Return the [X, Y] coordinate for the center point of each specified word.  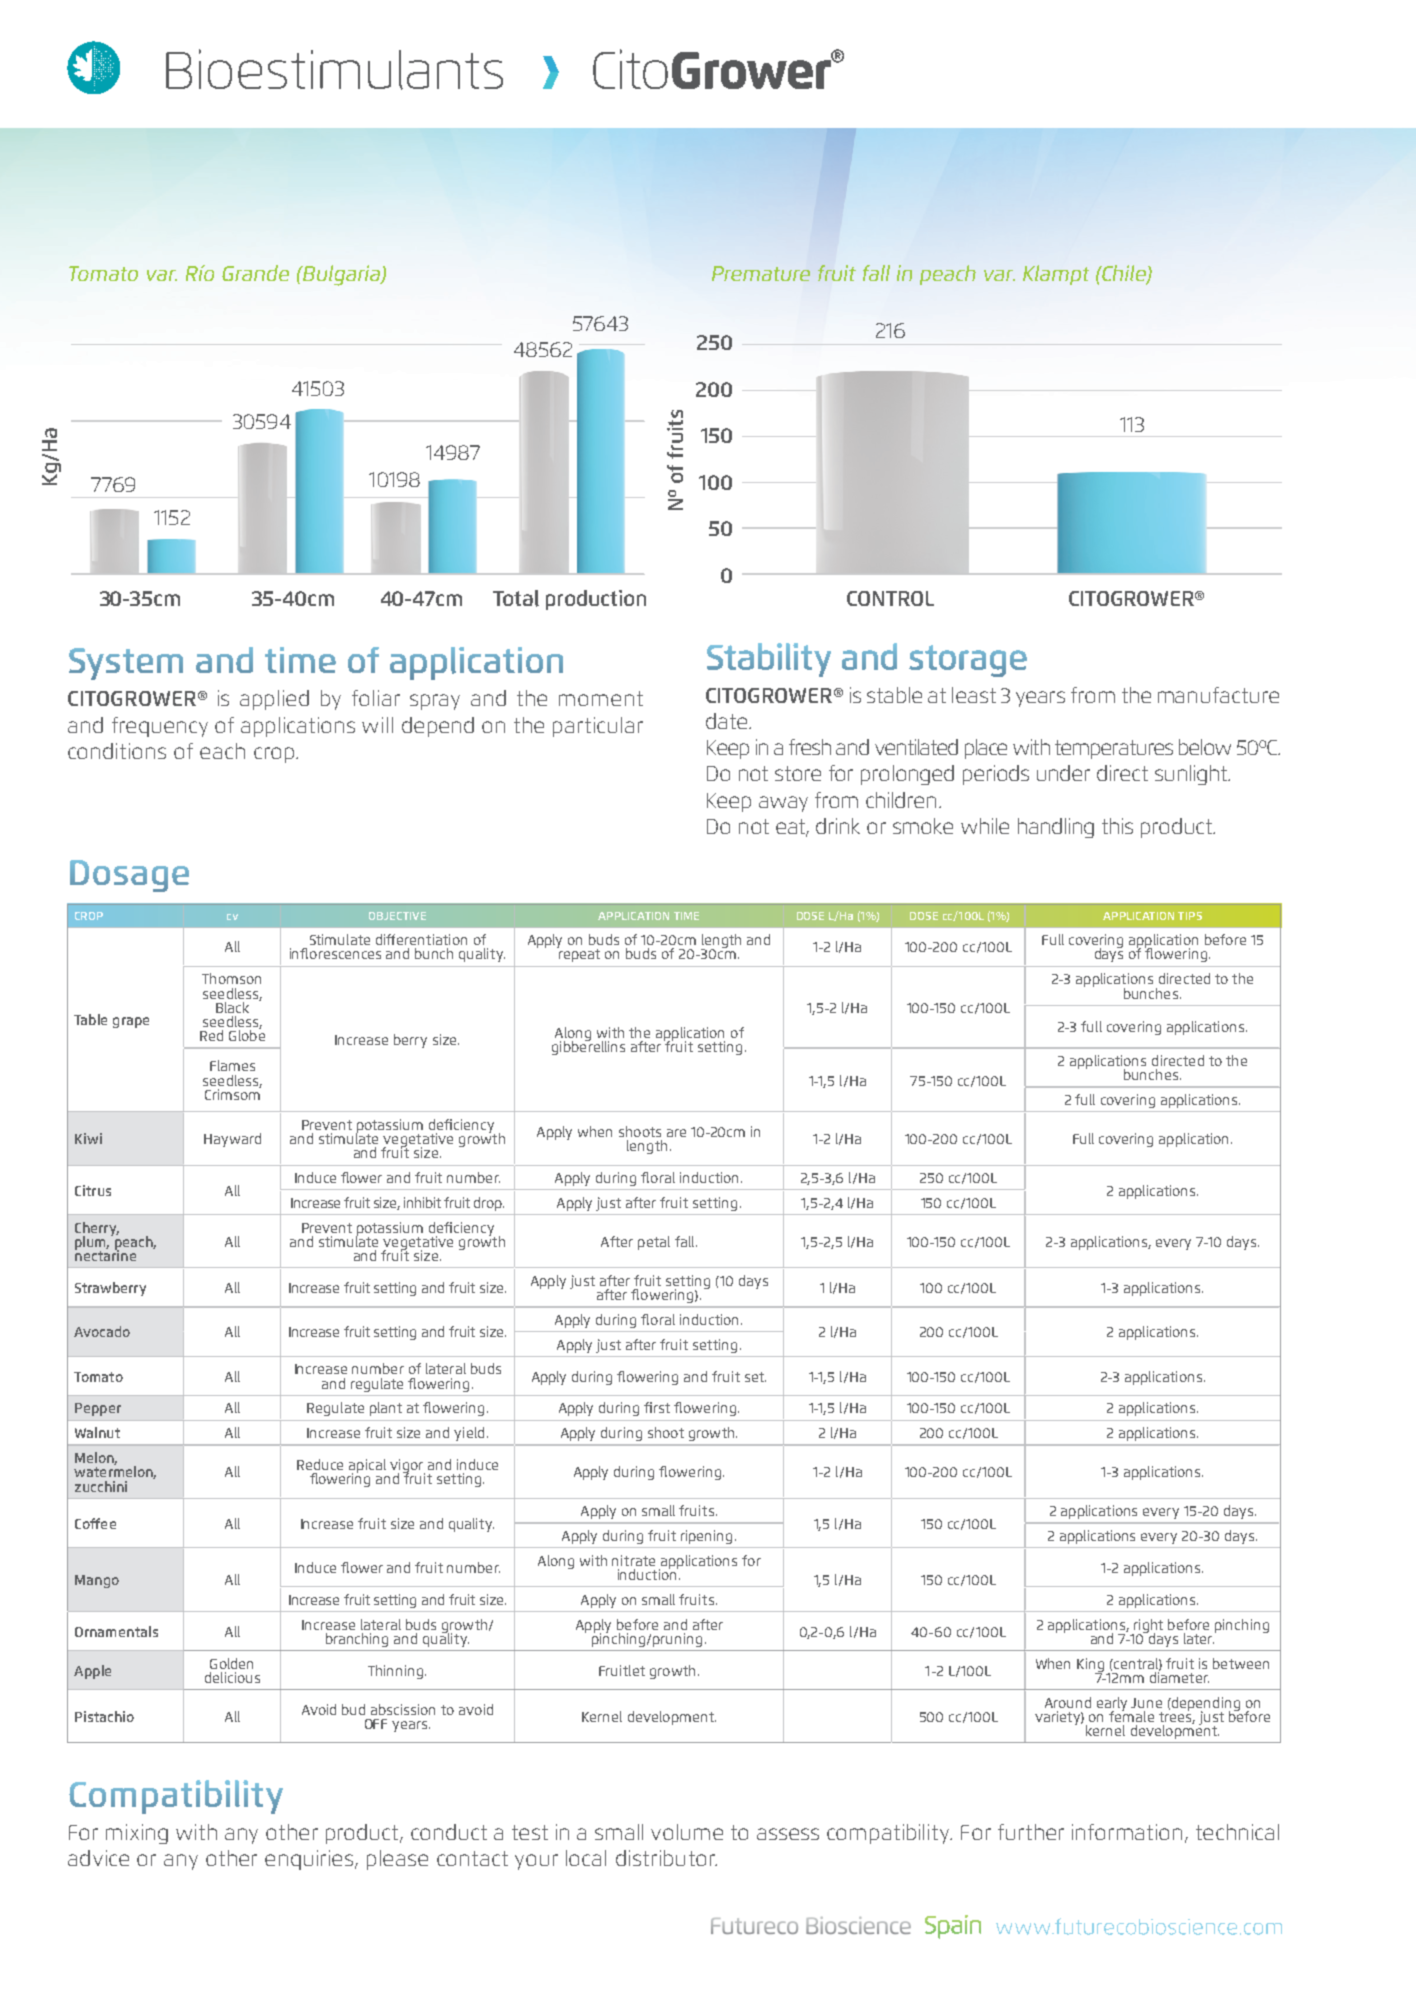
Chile [1124, 274]
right [1147, 1627]
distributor [666, 1858]
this [1117, 826]
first [657, 1407]
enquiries [310, 1860]
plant [386, 1409]
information [1129, 1833]
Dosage [129, 876]
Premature [761, 273]
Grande [255, 273]
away [783, 804]
